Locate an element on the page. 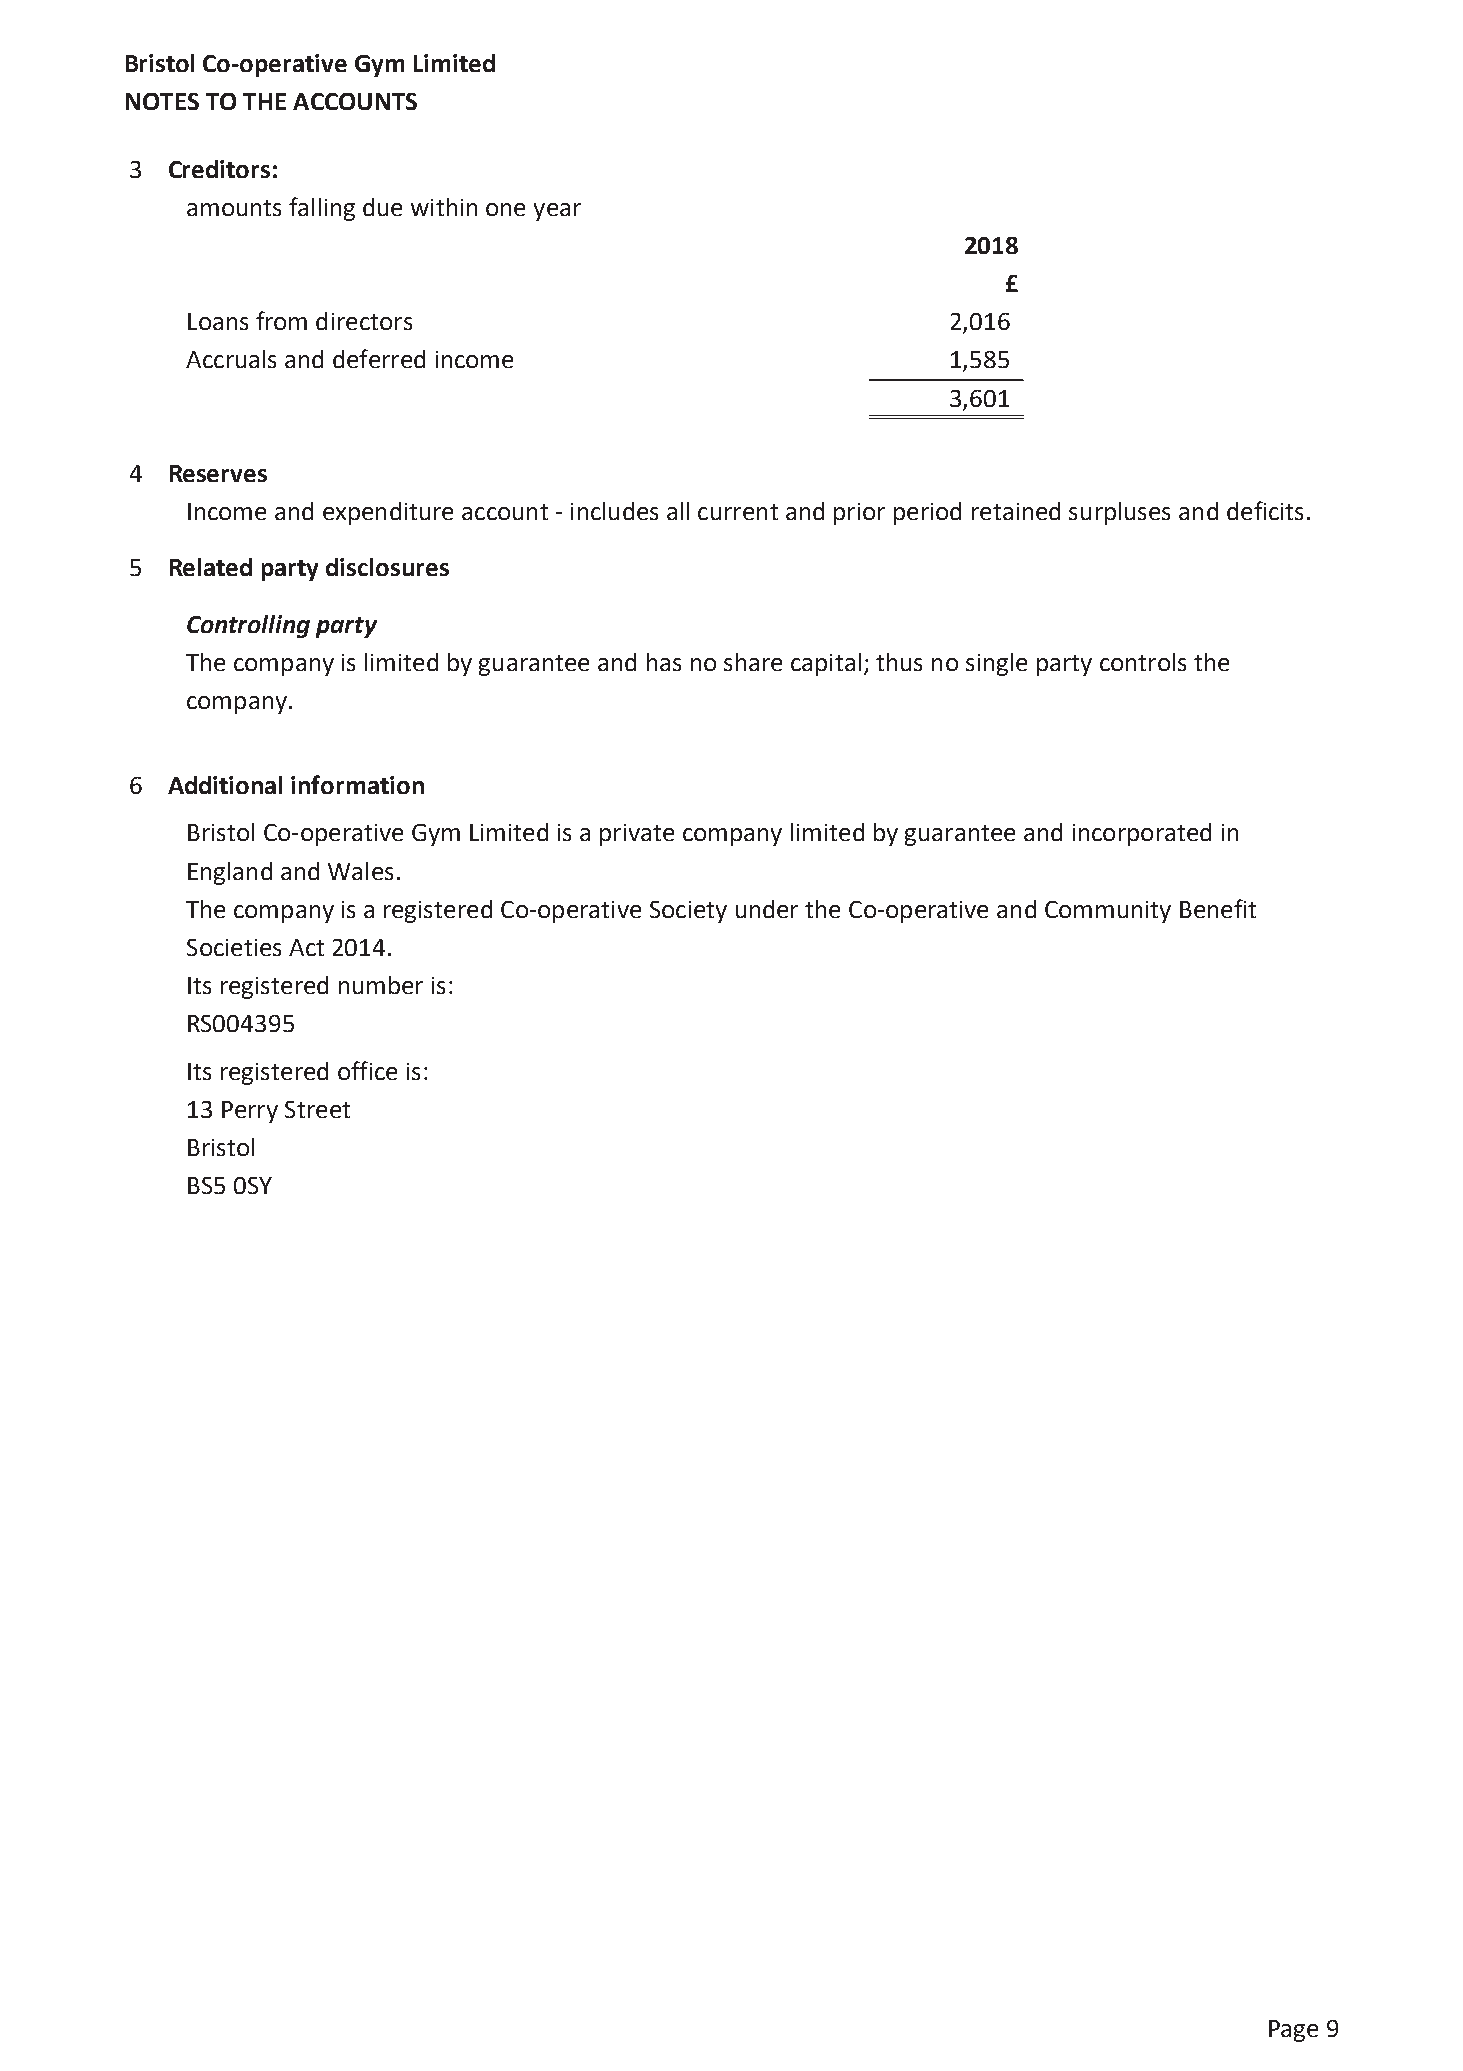 The height and width of the page is (2071, 1463). share is located at coordinates (753, 662).
